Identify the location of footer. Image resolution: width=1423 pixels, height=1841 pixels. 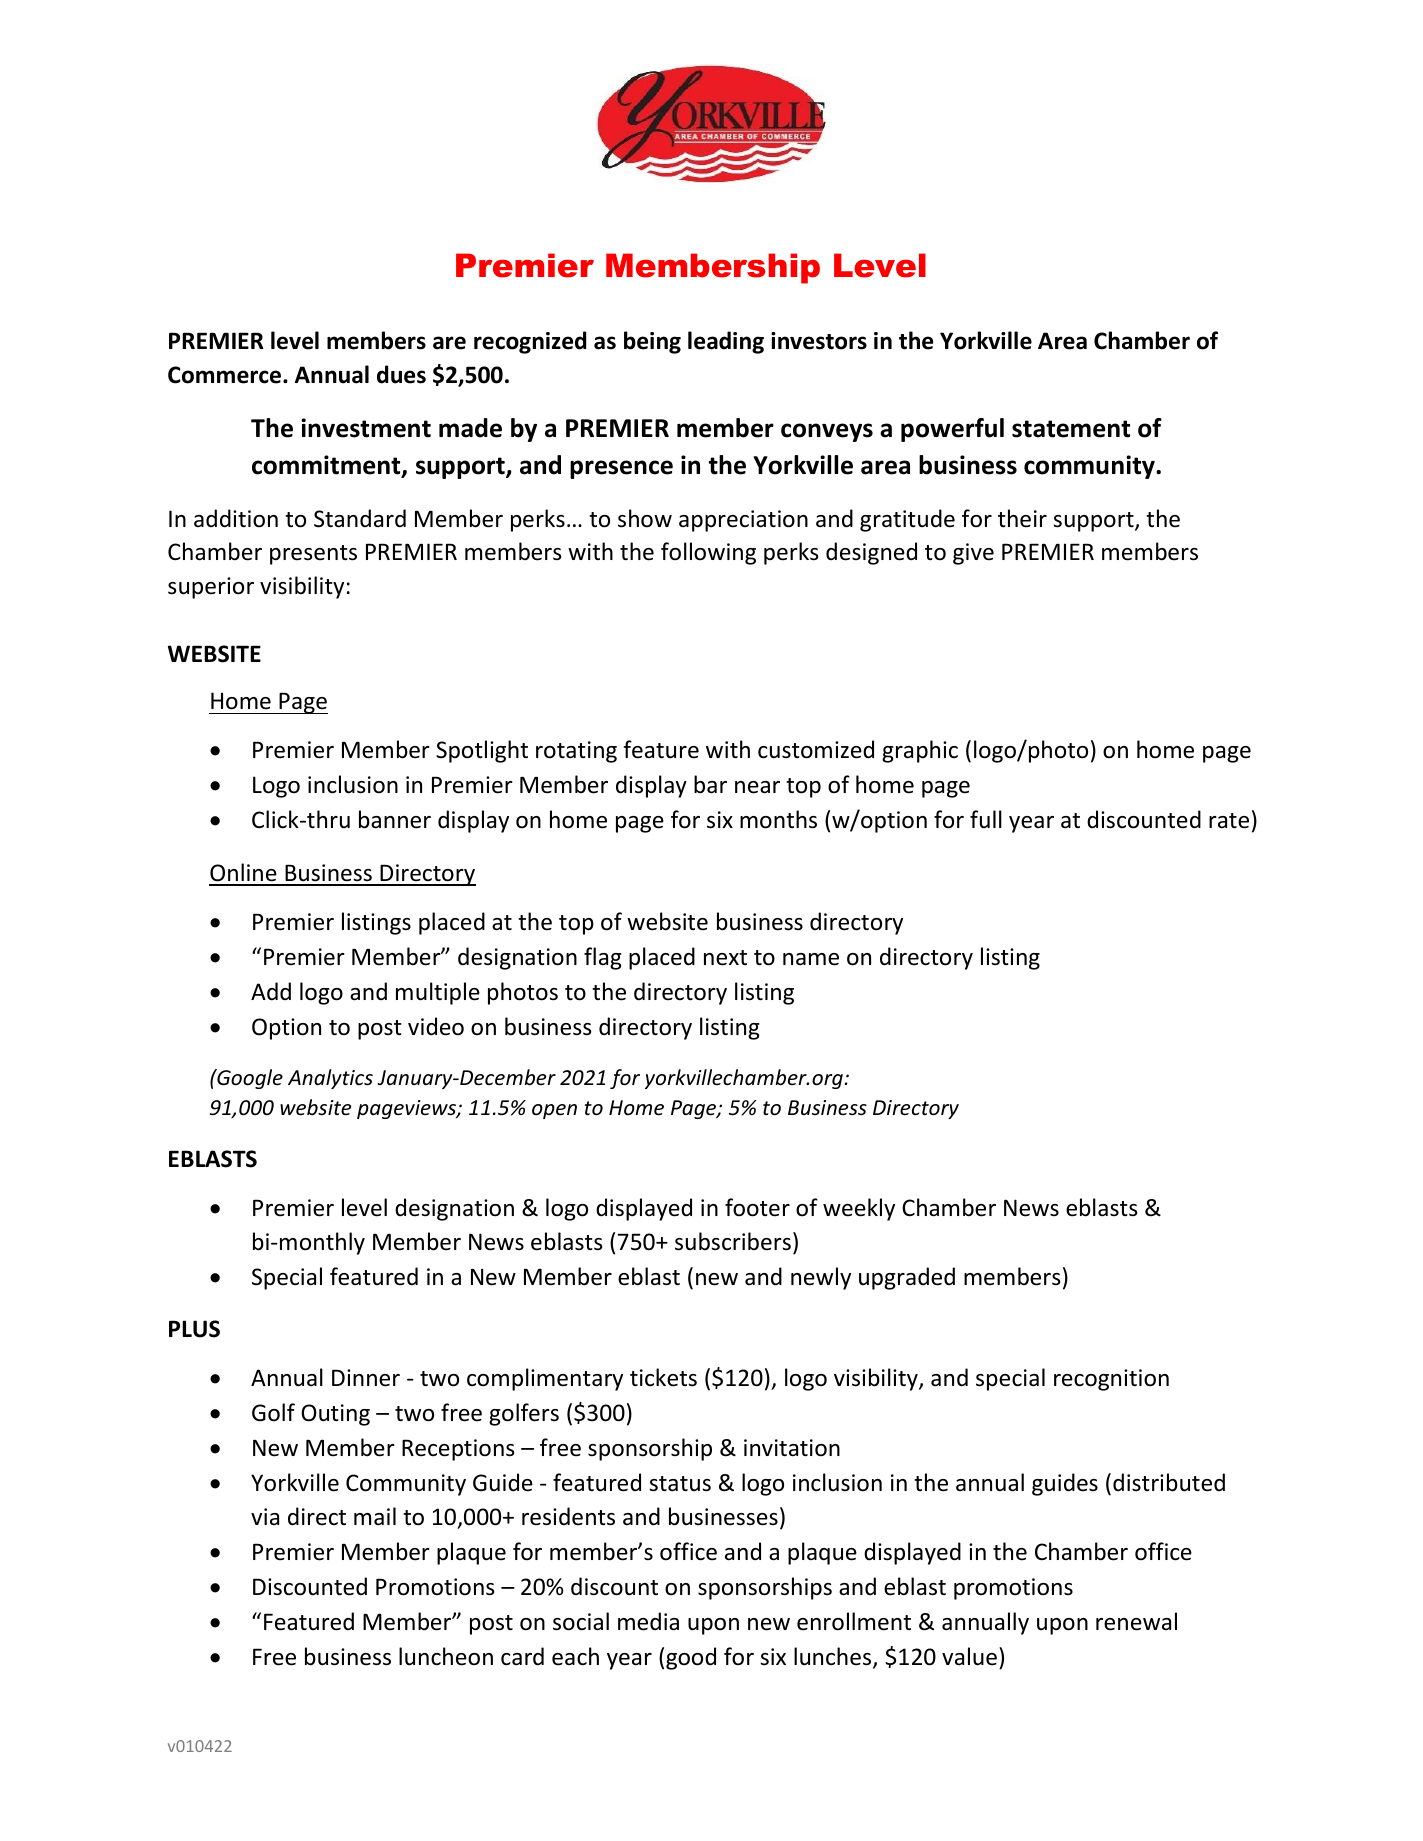
(757, 1207).
